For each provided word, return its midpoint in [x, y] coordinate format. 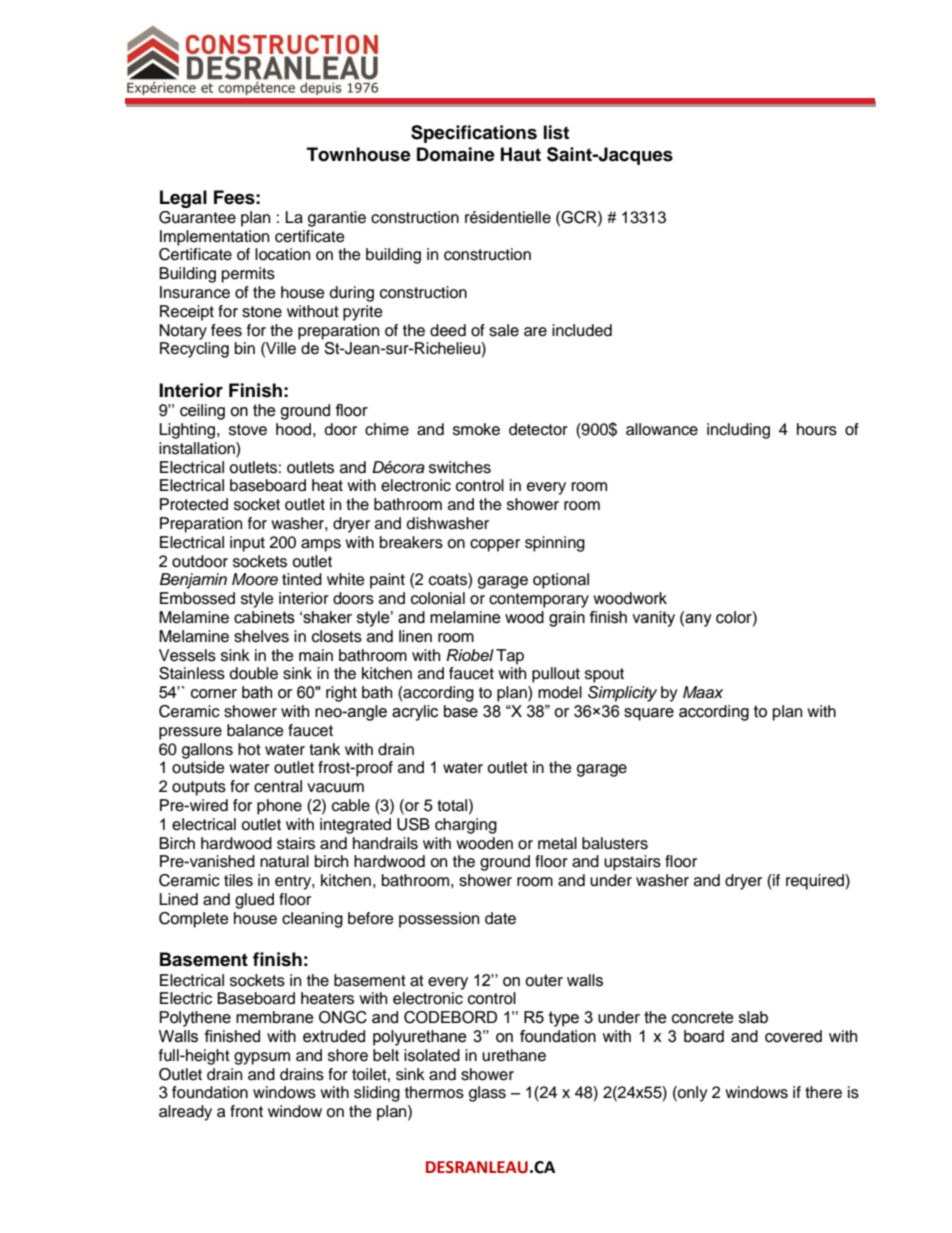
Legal [183, 199]
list [556, 132]
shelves [261, 636]
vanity [653, 619]
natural [284, 861]
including [738, 431]
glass [487, 1094]
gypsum [262, 1058]
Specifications [474, 134]
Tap [510, 657]
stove [248, 430]
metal [557, 843]
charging [466, 826]
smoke [476, 429]
